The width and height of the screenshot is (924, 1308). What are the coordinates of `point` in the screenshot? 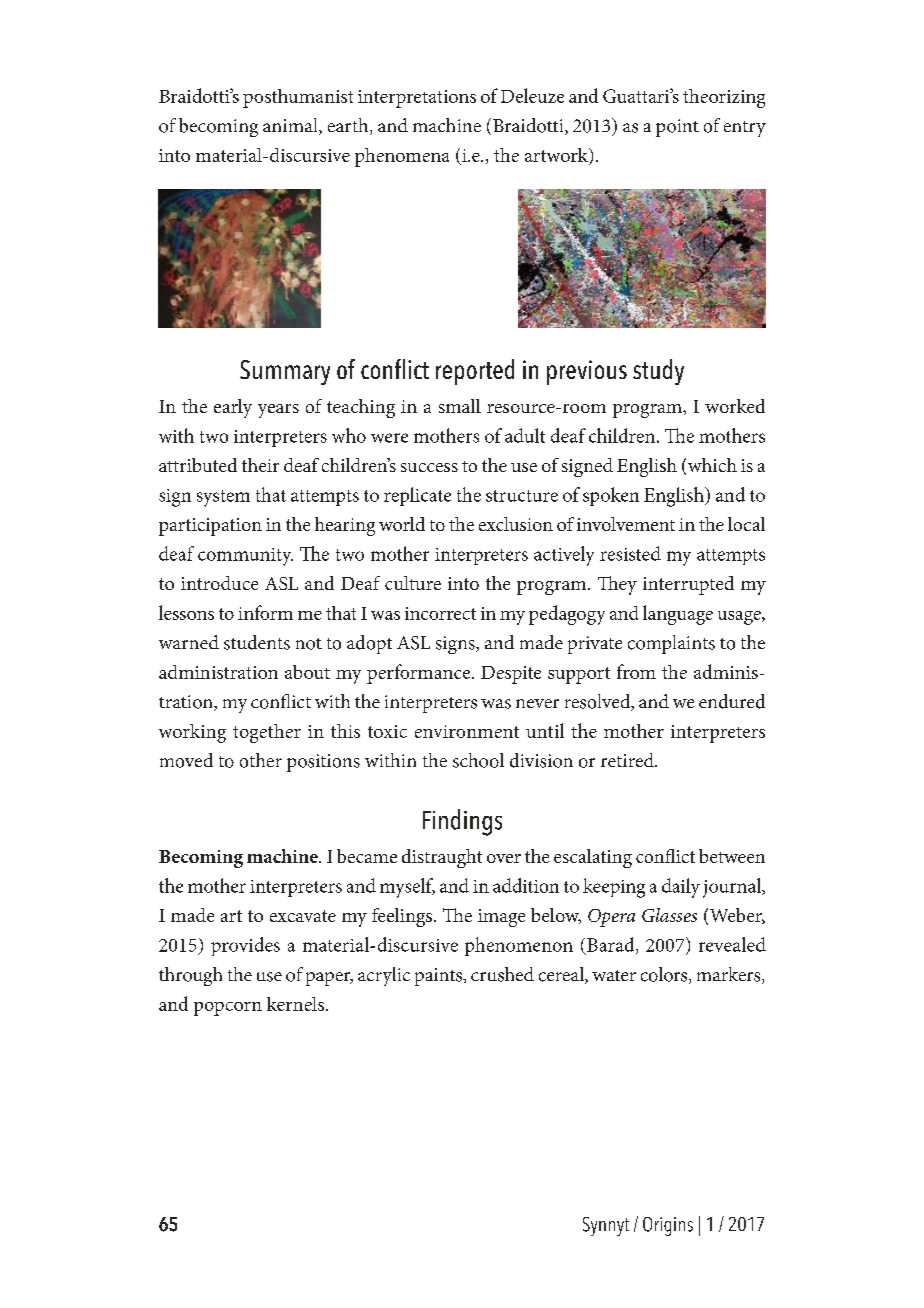 It's located at (677, 128).
